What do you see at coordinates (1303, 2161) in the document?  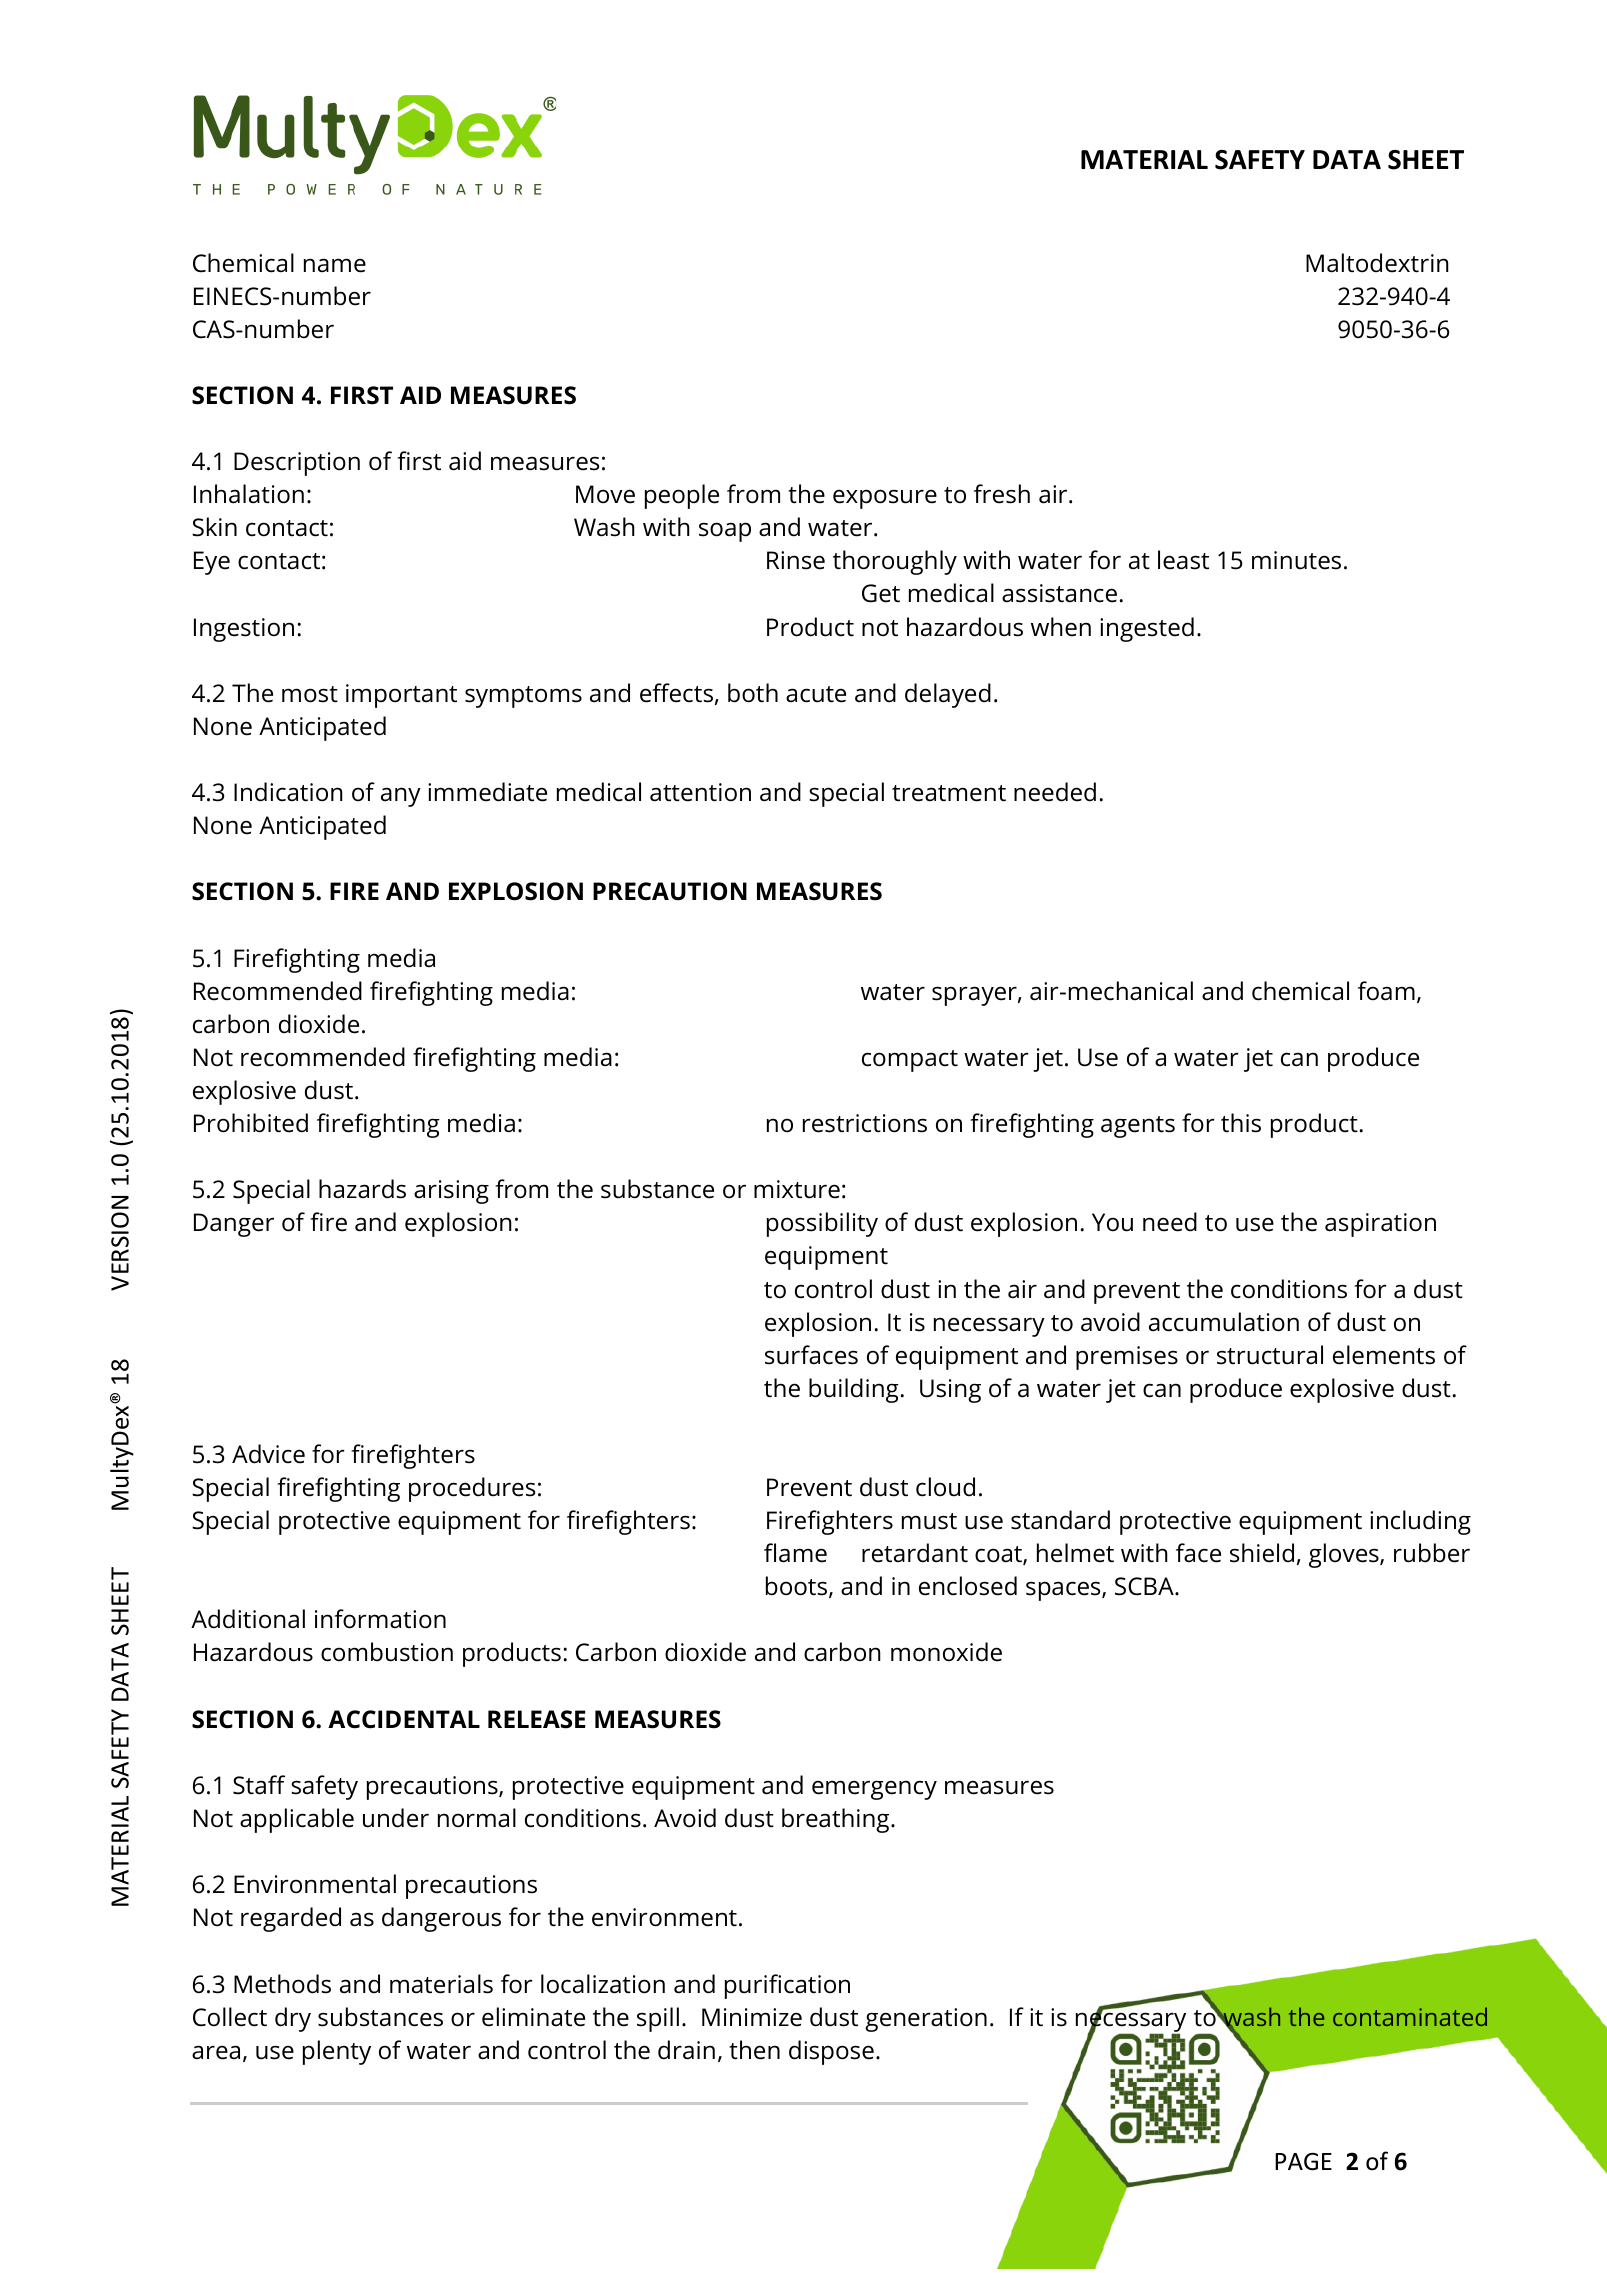 I see `PAGE` at bounding box center [1303, 2161].
